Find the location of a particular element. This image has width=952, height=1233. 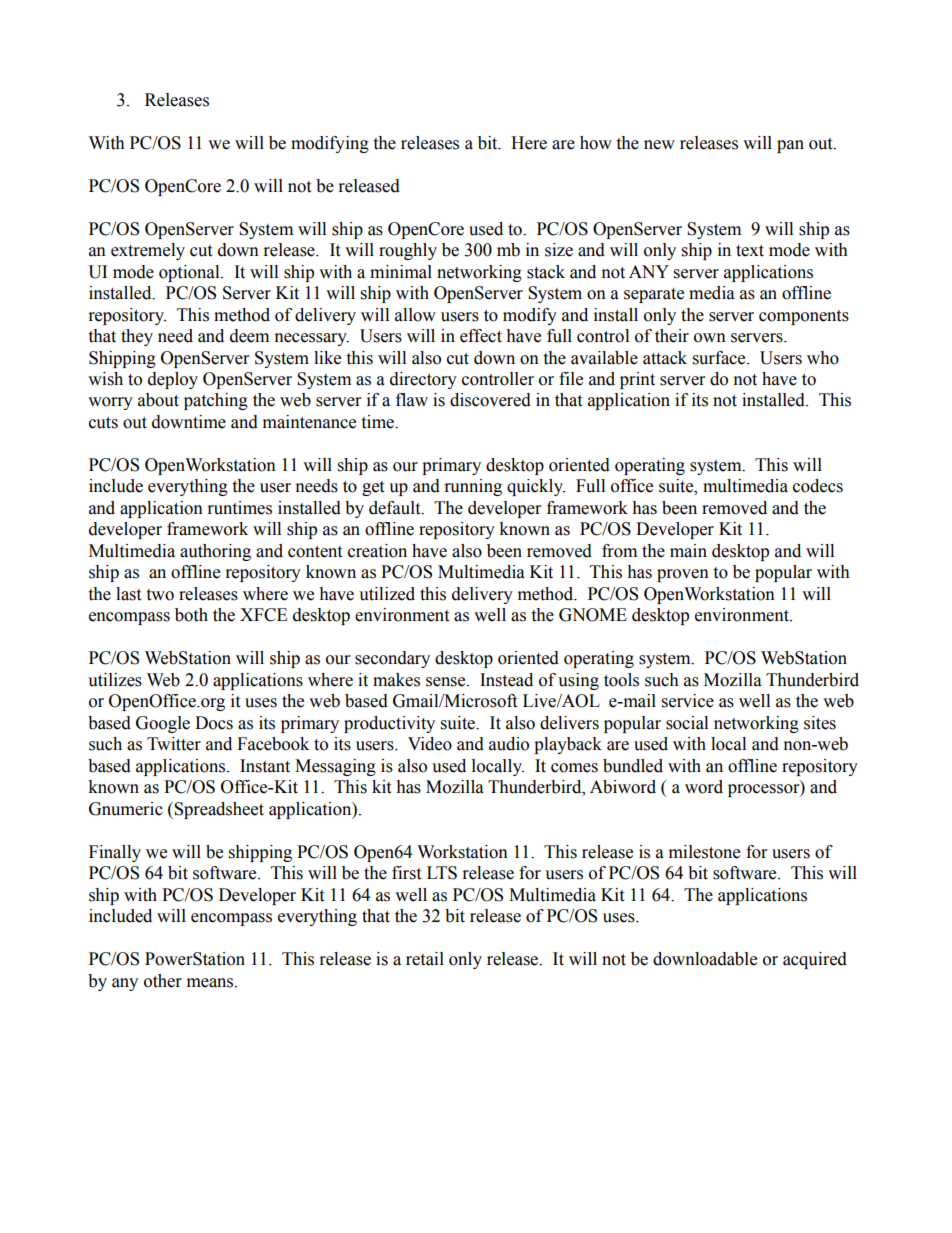

proven is located at coordinates (683, 575).
